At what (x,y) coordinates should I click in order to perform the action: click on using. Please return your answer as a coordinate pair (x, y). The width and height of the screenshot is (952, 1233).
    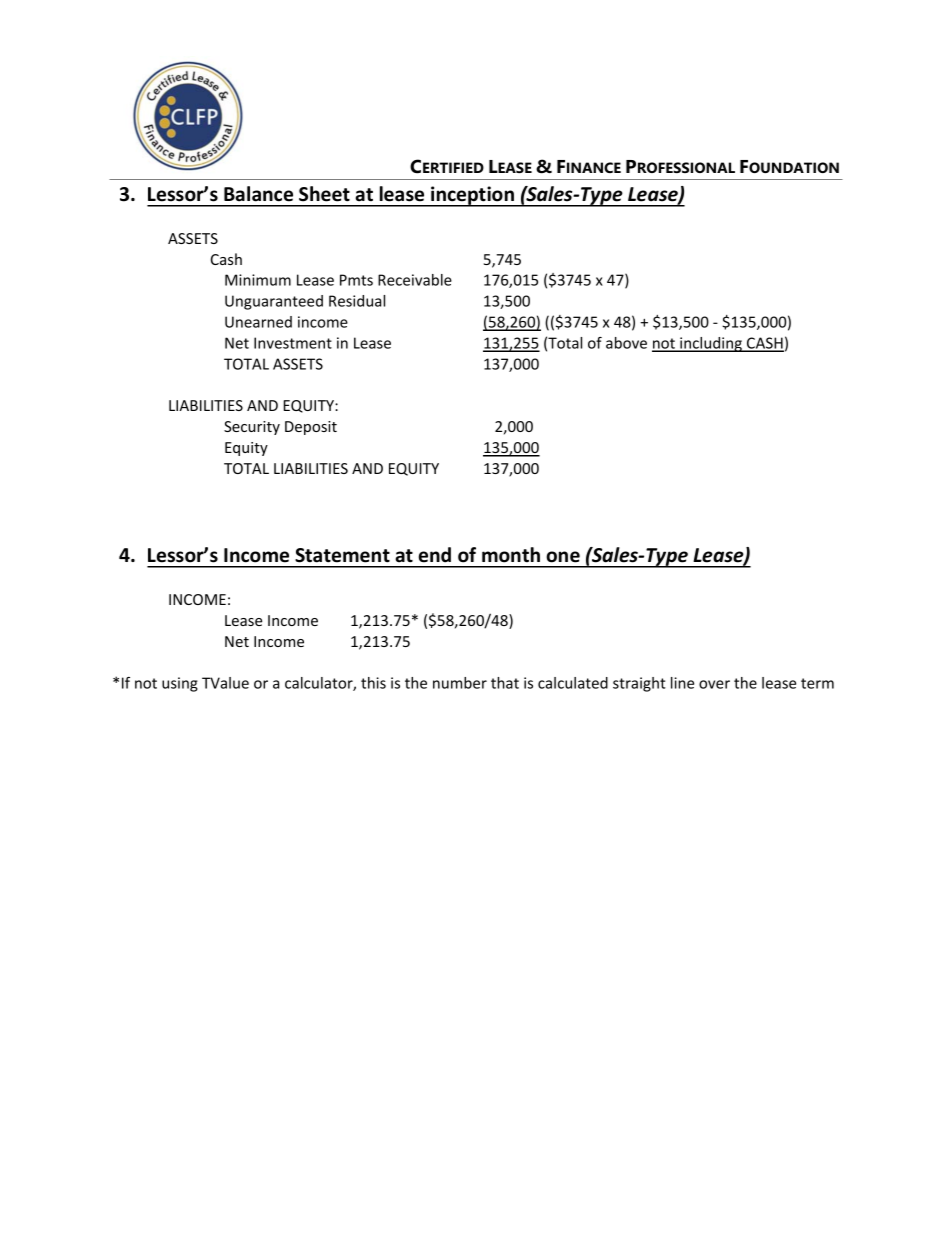
    Looking at the image, I should click on (180, 684).
